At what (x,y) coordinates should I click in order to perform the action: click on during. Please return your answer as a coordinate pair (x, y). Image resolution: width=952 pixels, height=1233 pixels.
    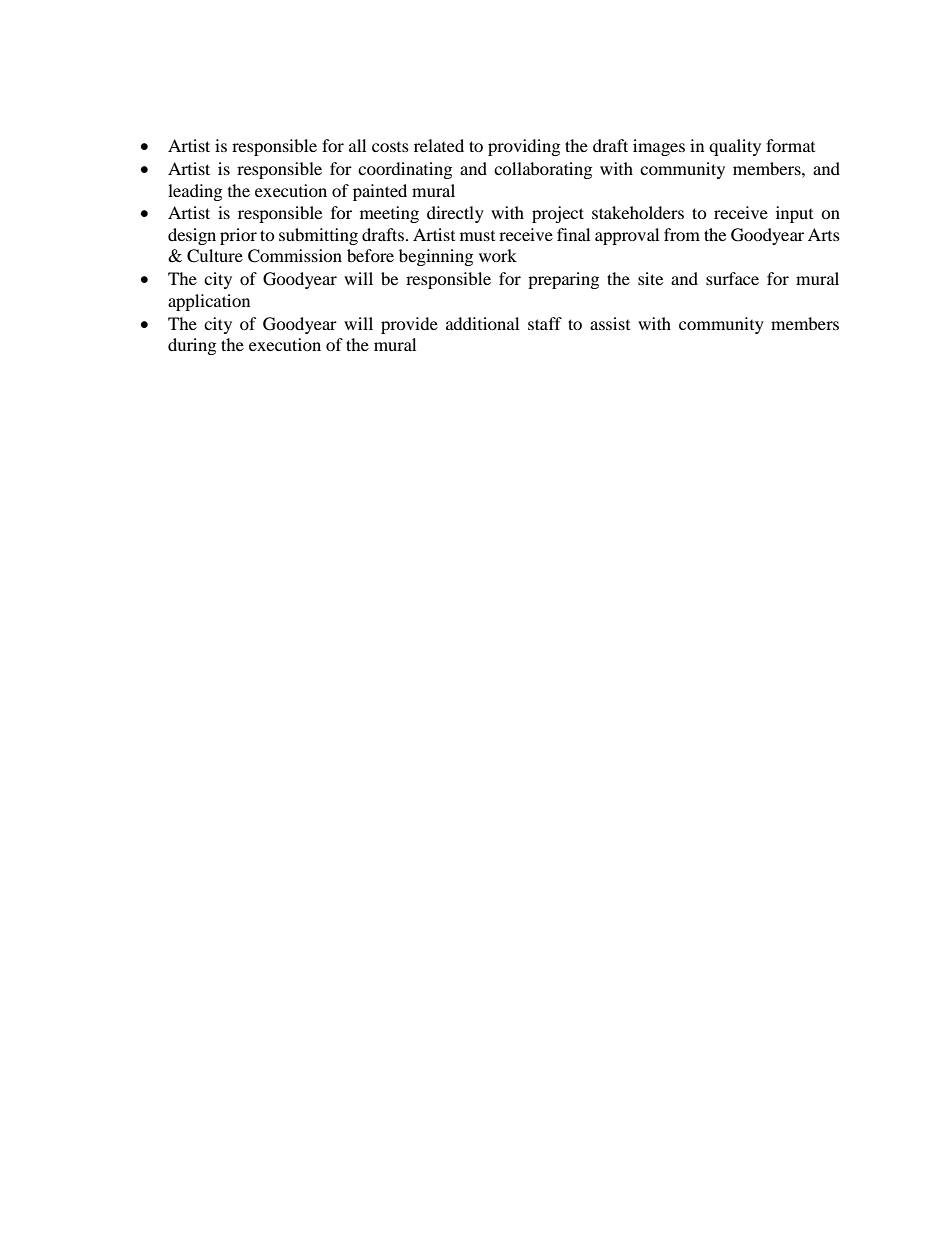
    Looking at the image, I should click on (192, 346).
